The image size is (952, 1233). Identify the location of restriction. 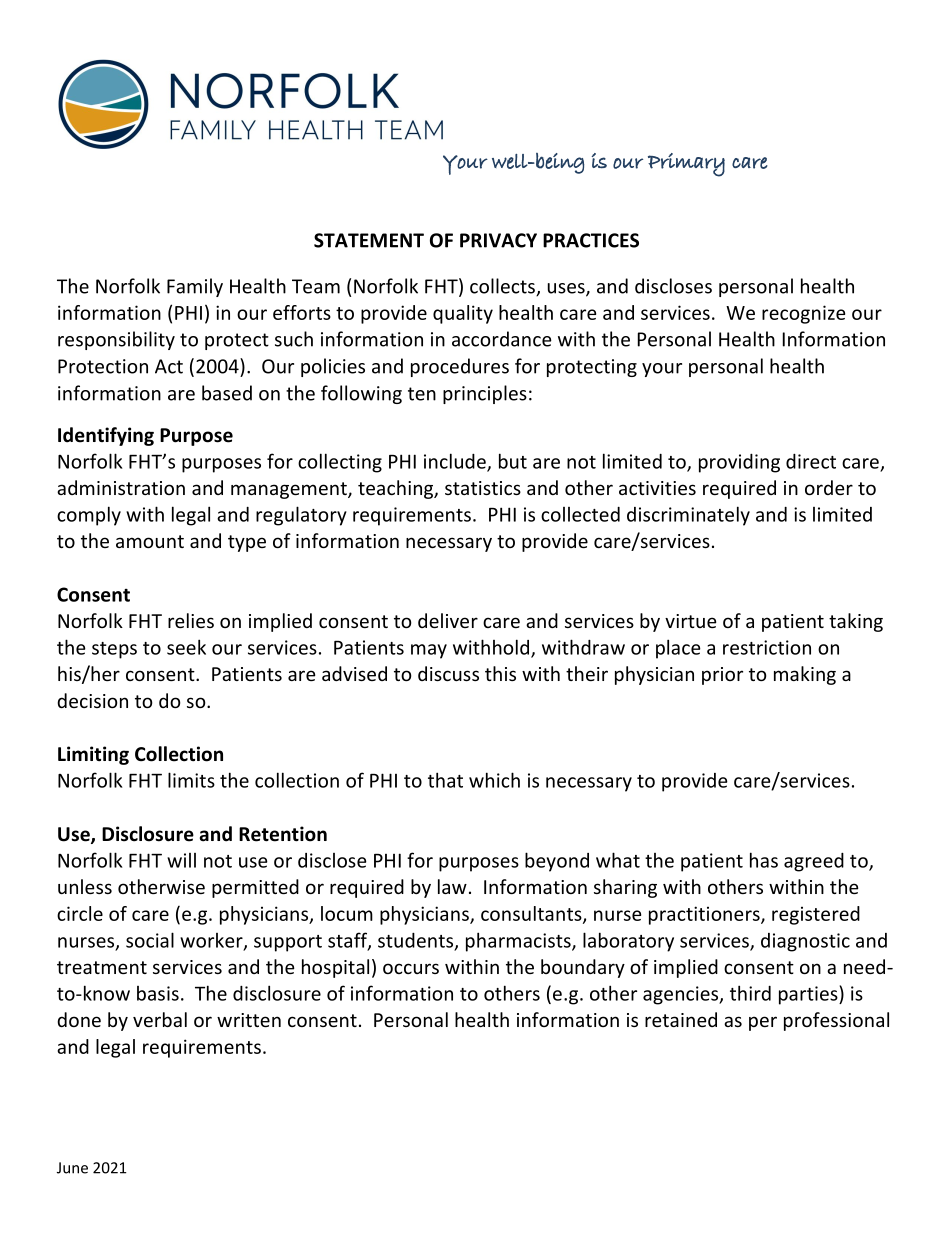
(767, 647).
